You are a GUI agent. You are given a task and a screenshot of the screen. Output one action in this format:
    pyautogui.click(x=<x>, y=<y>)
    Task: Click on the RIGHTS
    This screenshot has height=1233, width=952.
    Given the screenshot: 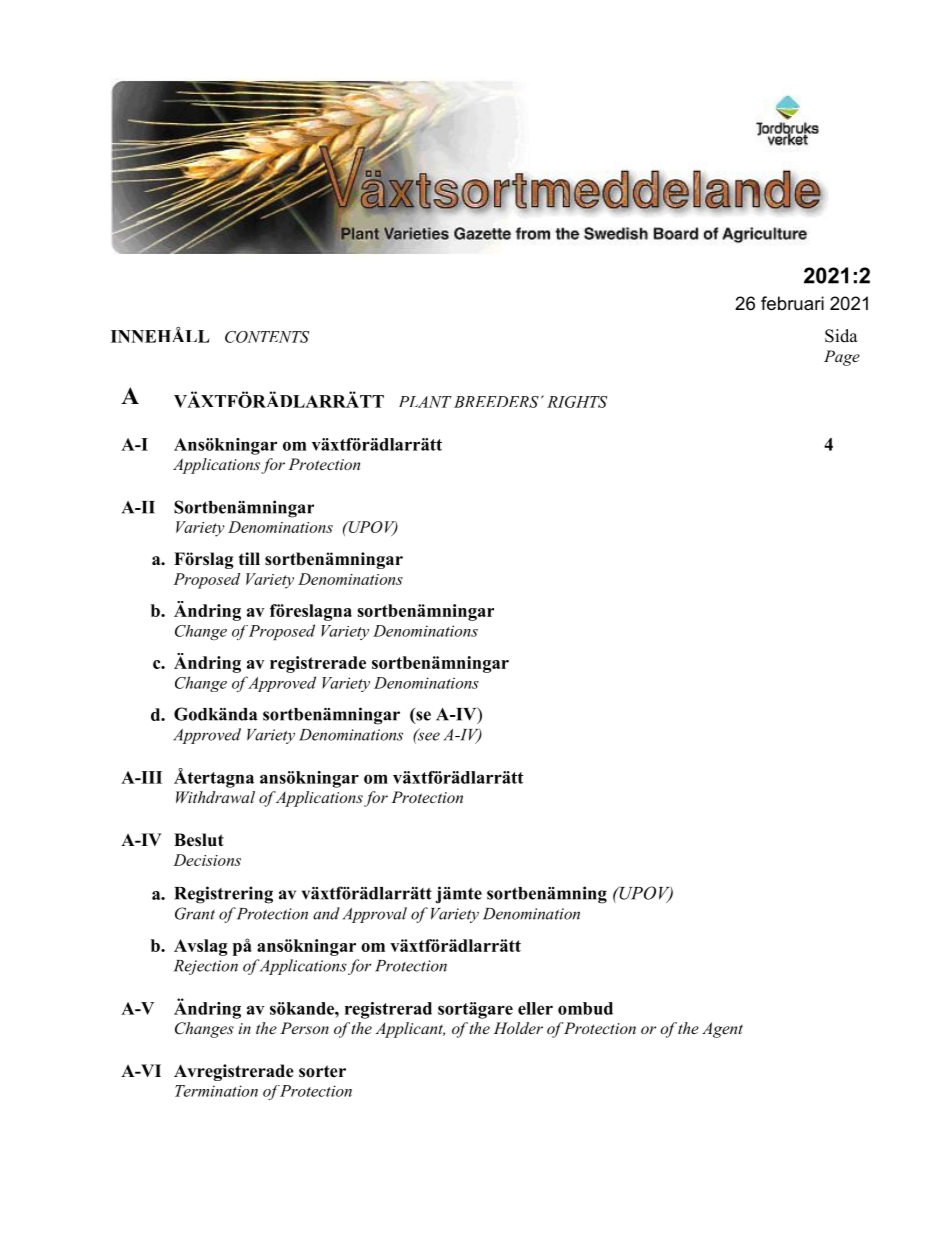 What is the action you would take?
    pyautogui.click(x=577, y=402)
